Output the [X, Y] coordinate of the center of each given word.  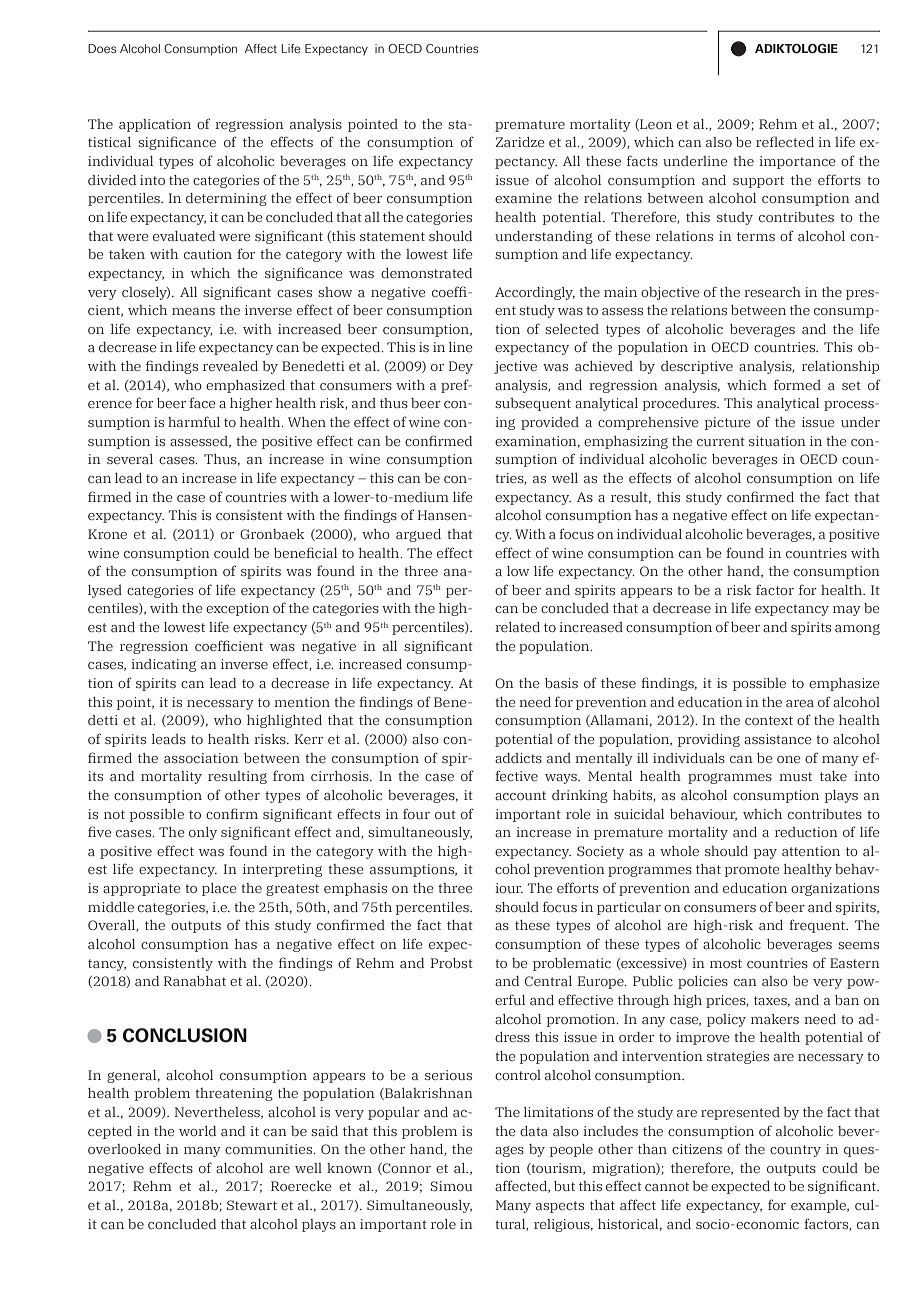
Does [102, 48]
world [197, 1131]
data [534, 1131]
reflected [785, 141]
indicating [163, 665]
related [517, 627]
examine [523, 198]
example [820, 1206]
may [847, 611]
